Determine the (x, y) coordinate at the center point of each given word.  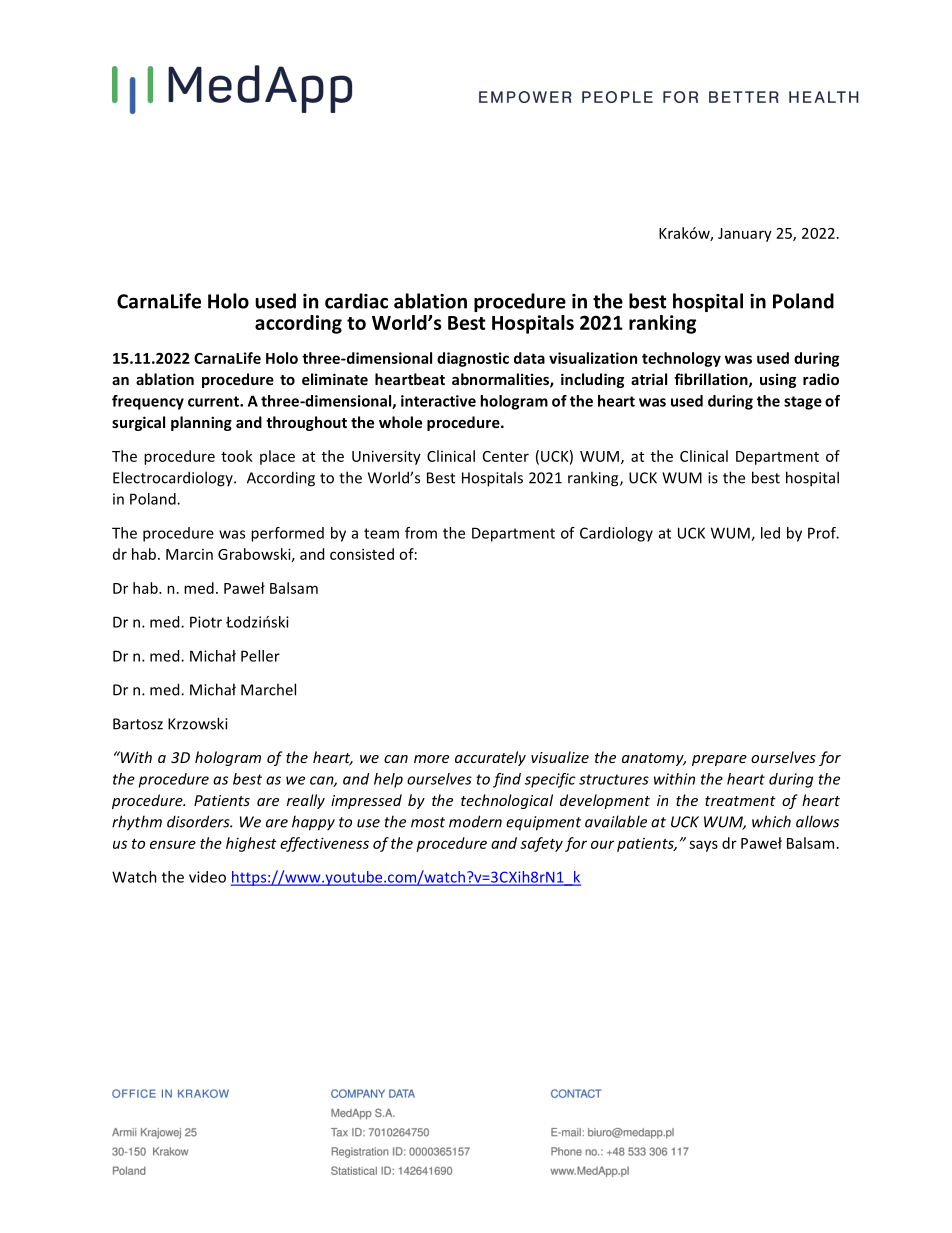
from (421, 533)
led (770, 533)
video (207, 877)
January (745, 235)
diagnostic (473, 359)
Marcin (189, 554)
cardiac (356, 301)
